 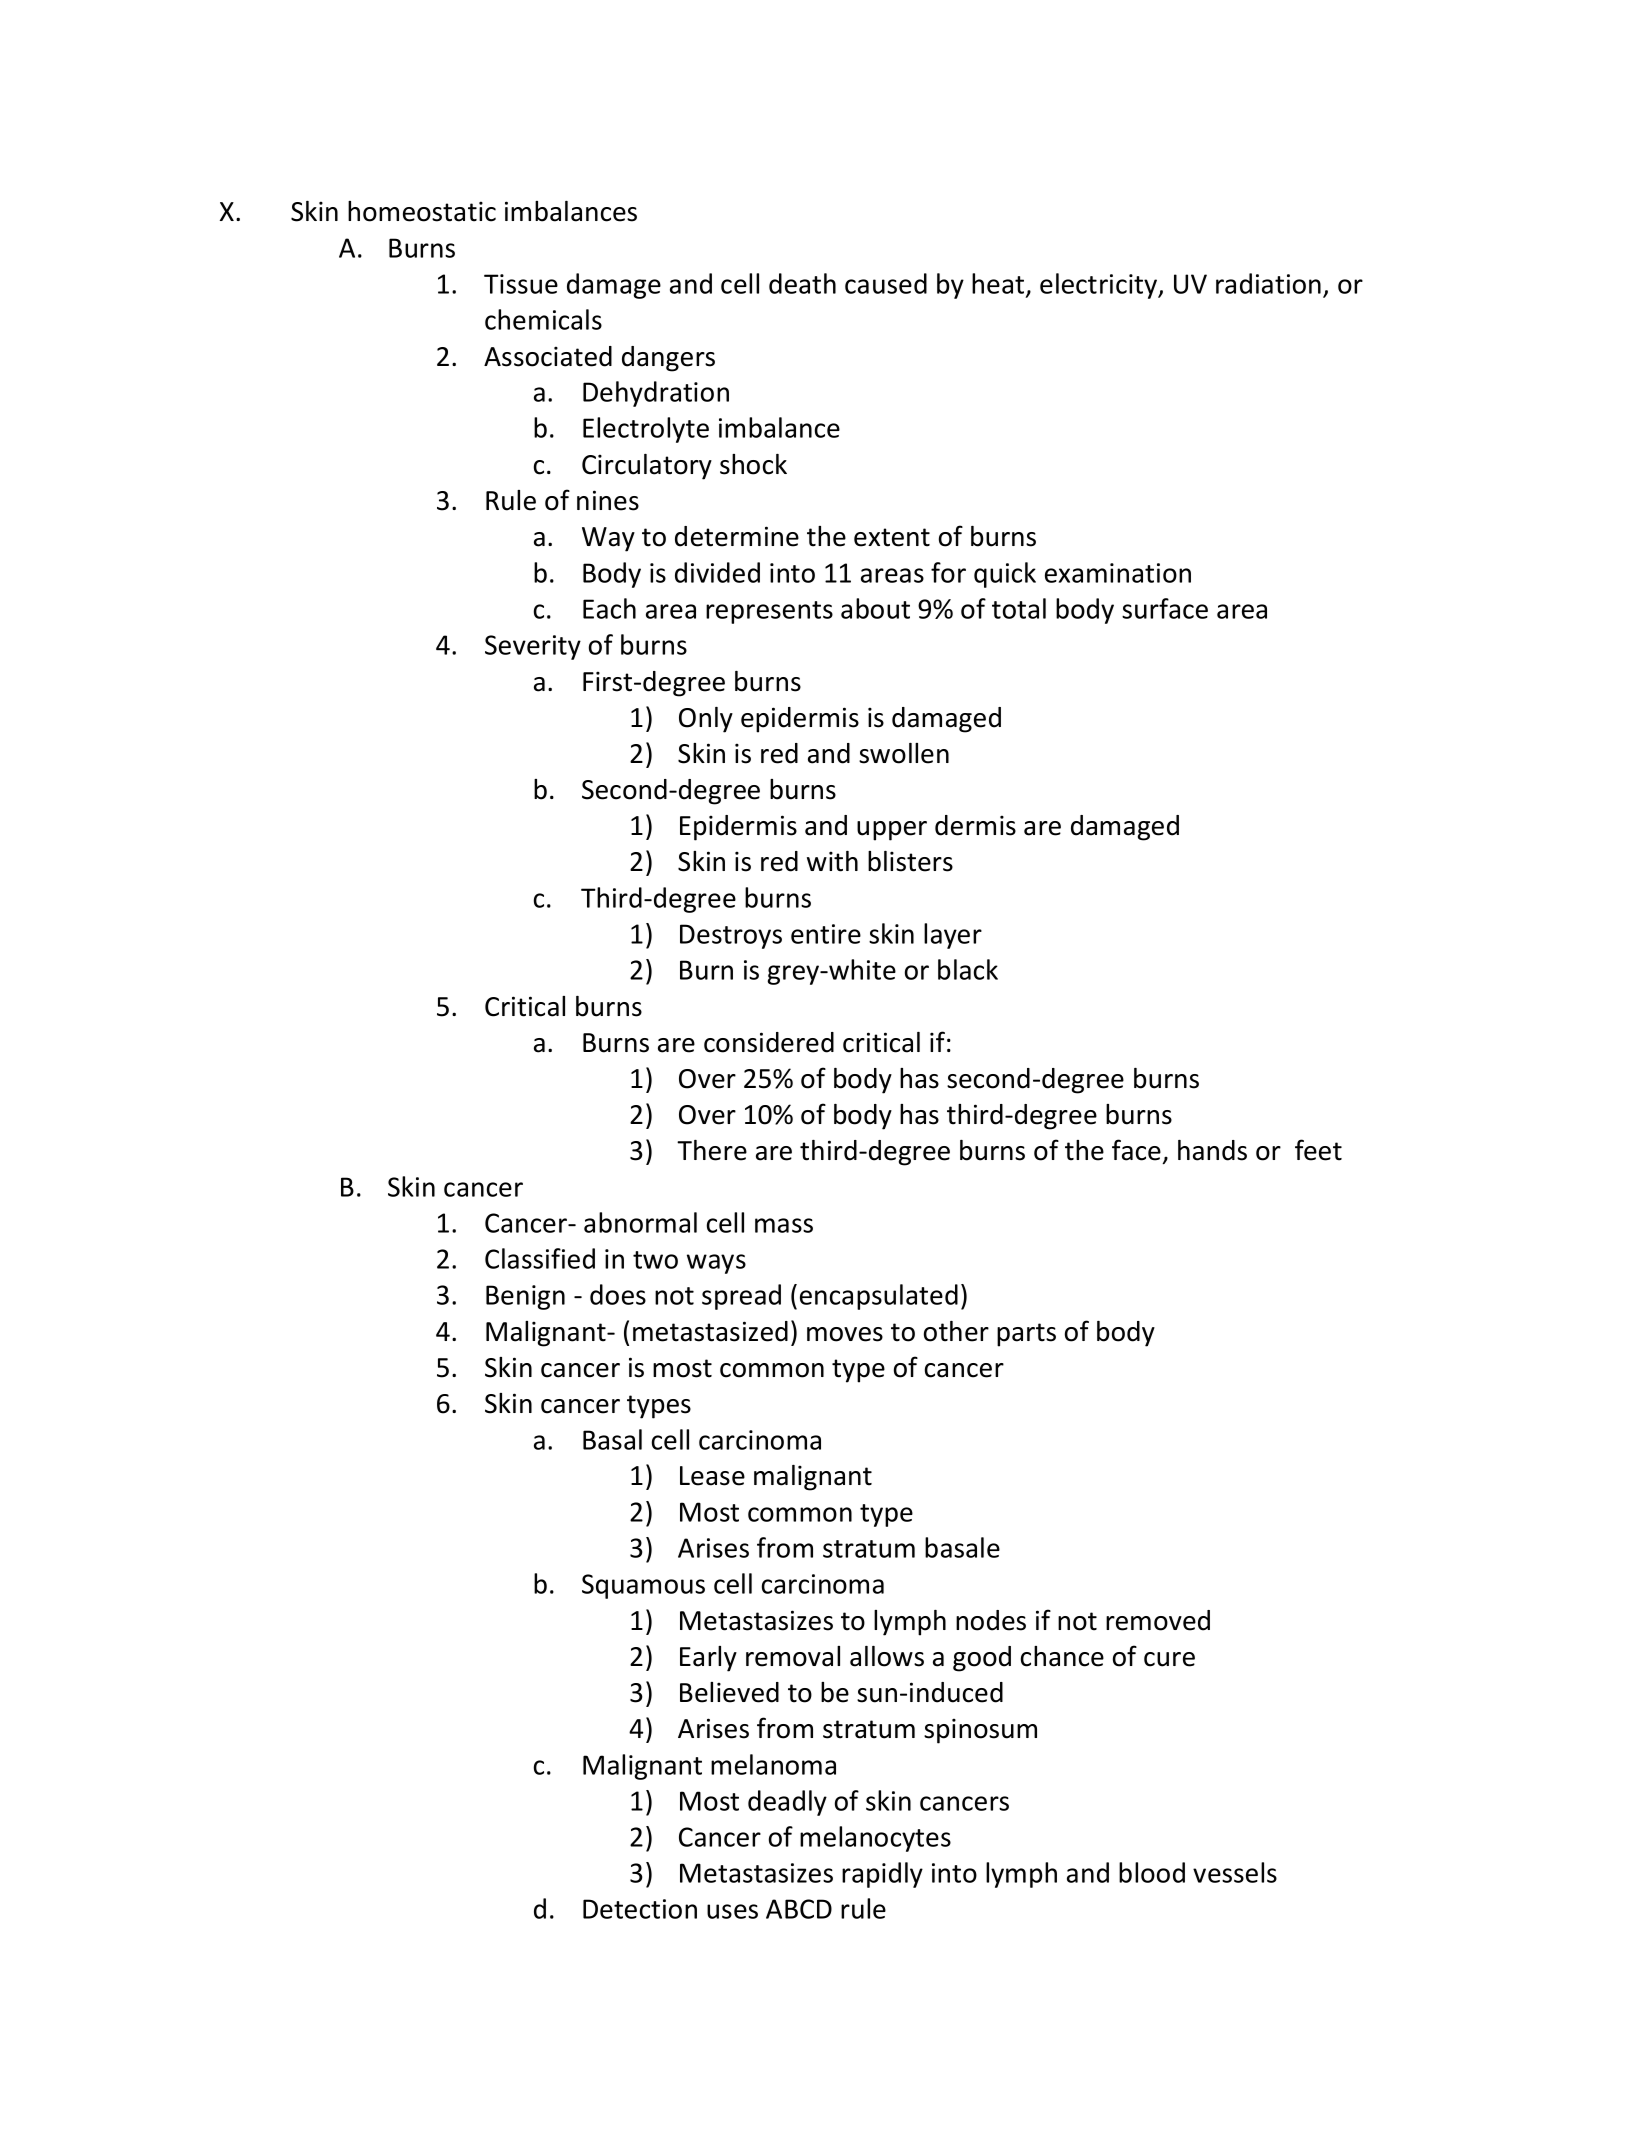 I want to click on Detection, so click(x=640, y=1909).
